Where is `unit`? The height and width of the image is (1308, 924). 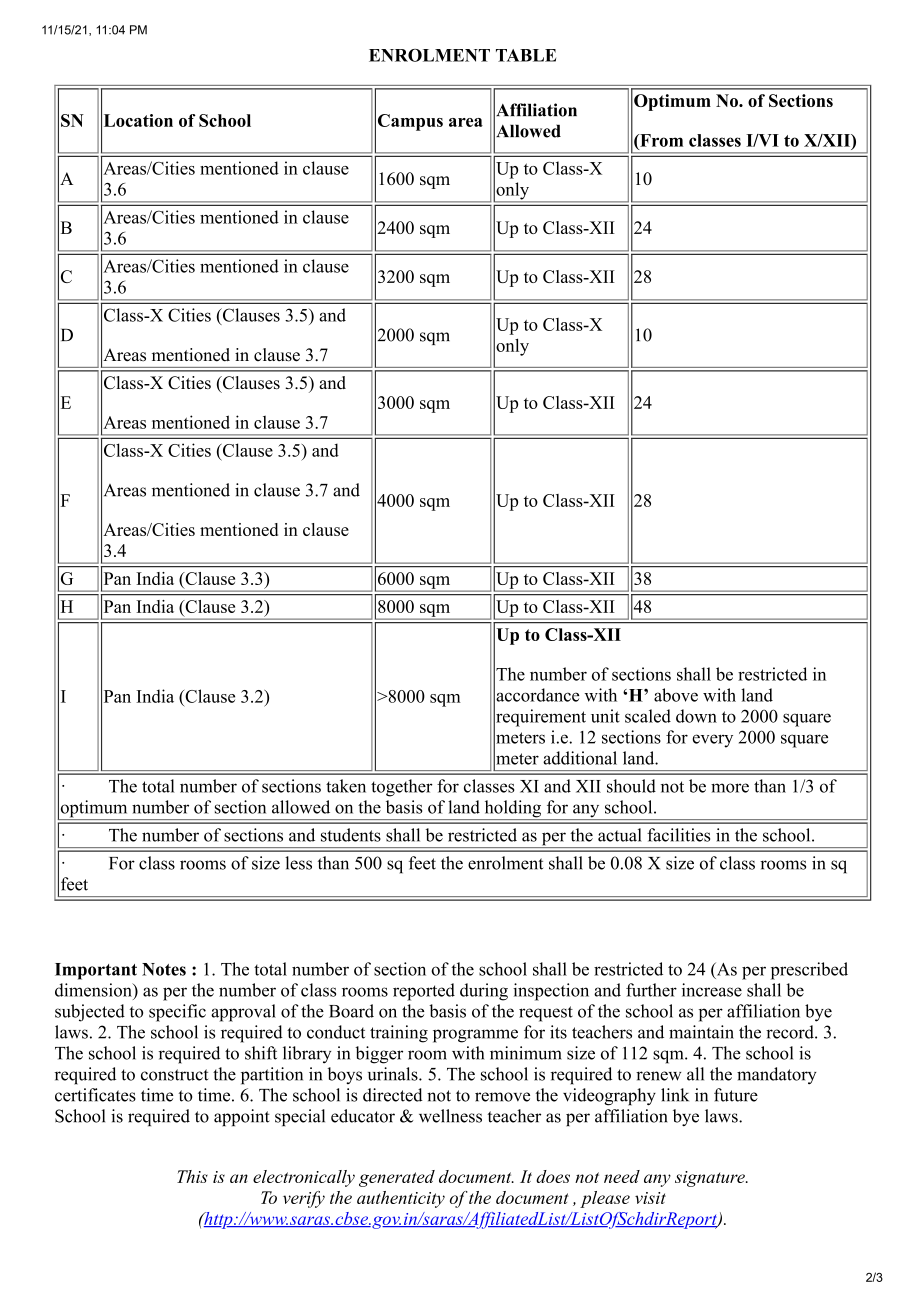
unit is located at coordinates (605, 716).
